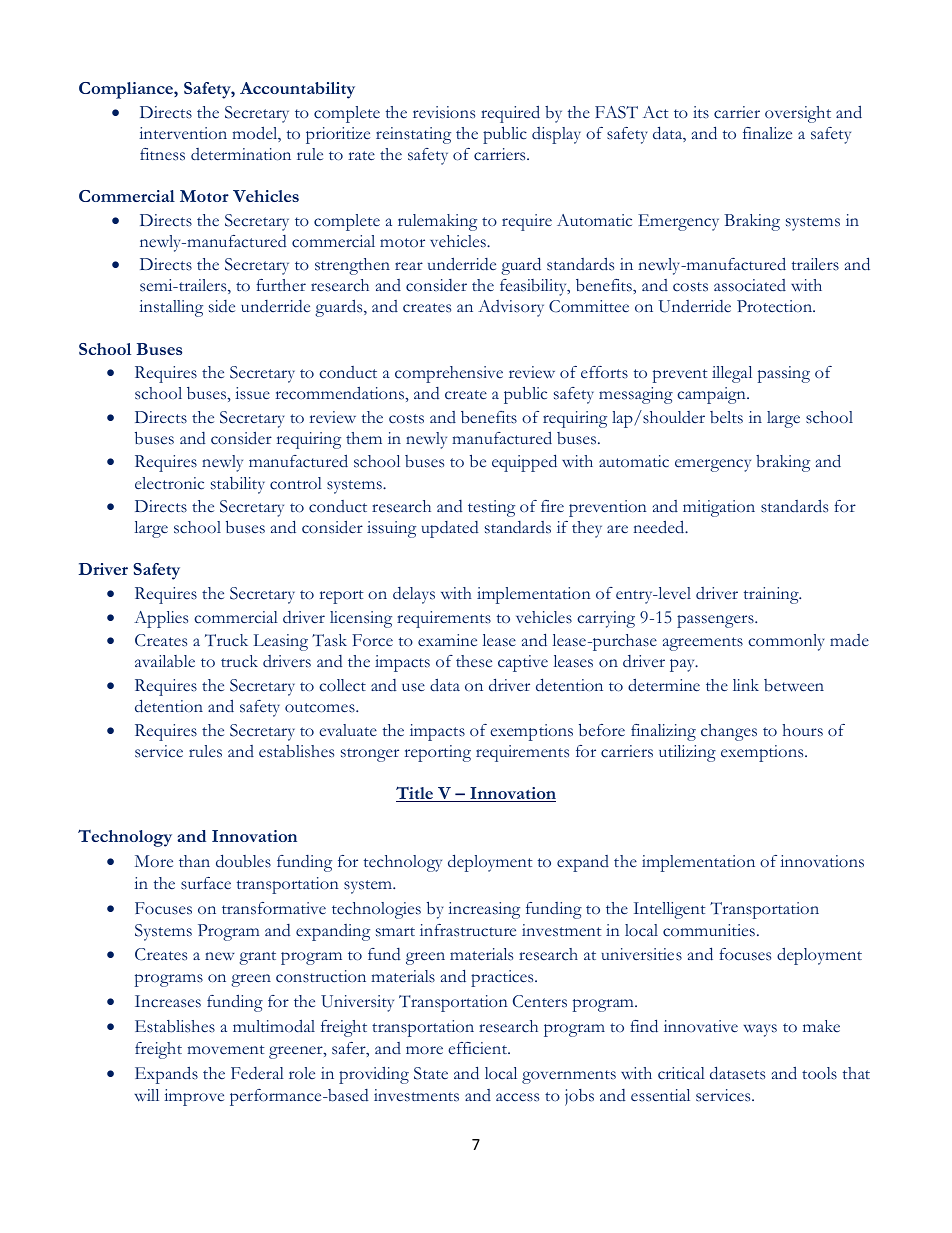 Image resolution: width=952 pixels, height=1233 pixels. What do you see at coordinates (767, 133) in the screenshot?
I see `finalize` at bounding box center [767, 133].
